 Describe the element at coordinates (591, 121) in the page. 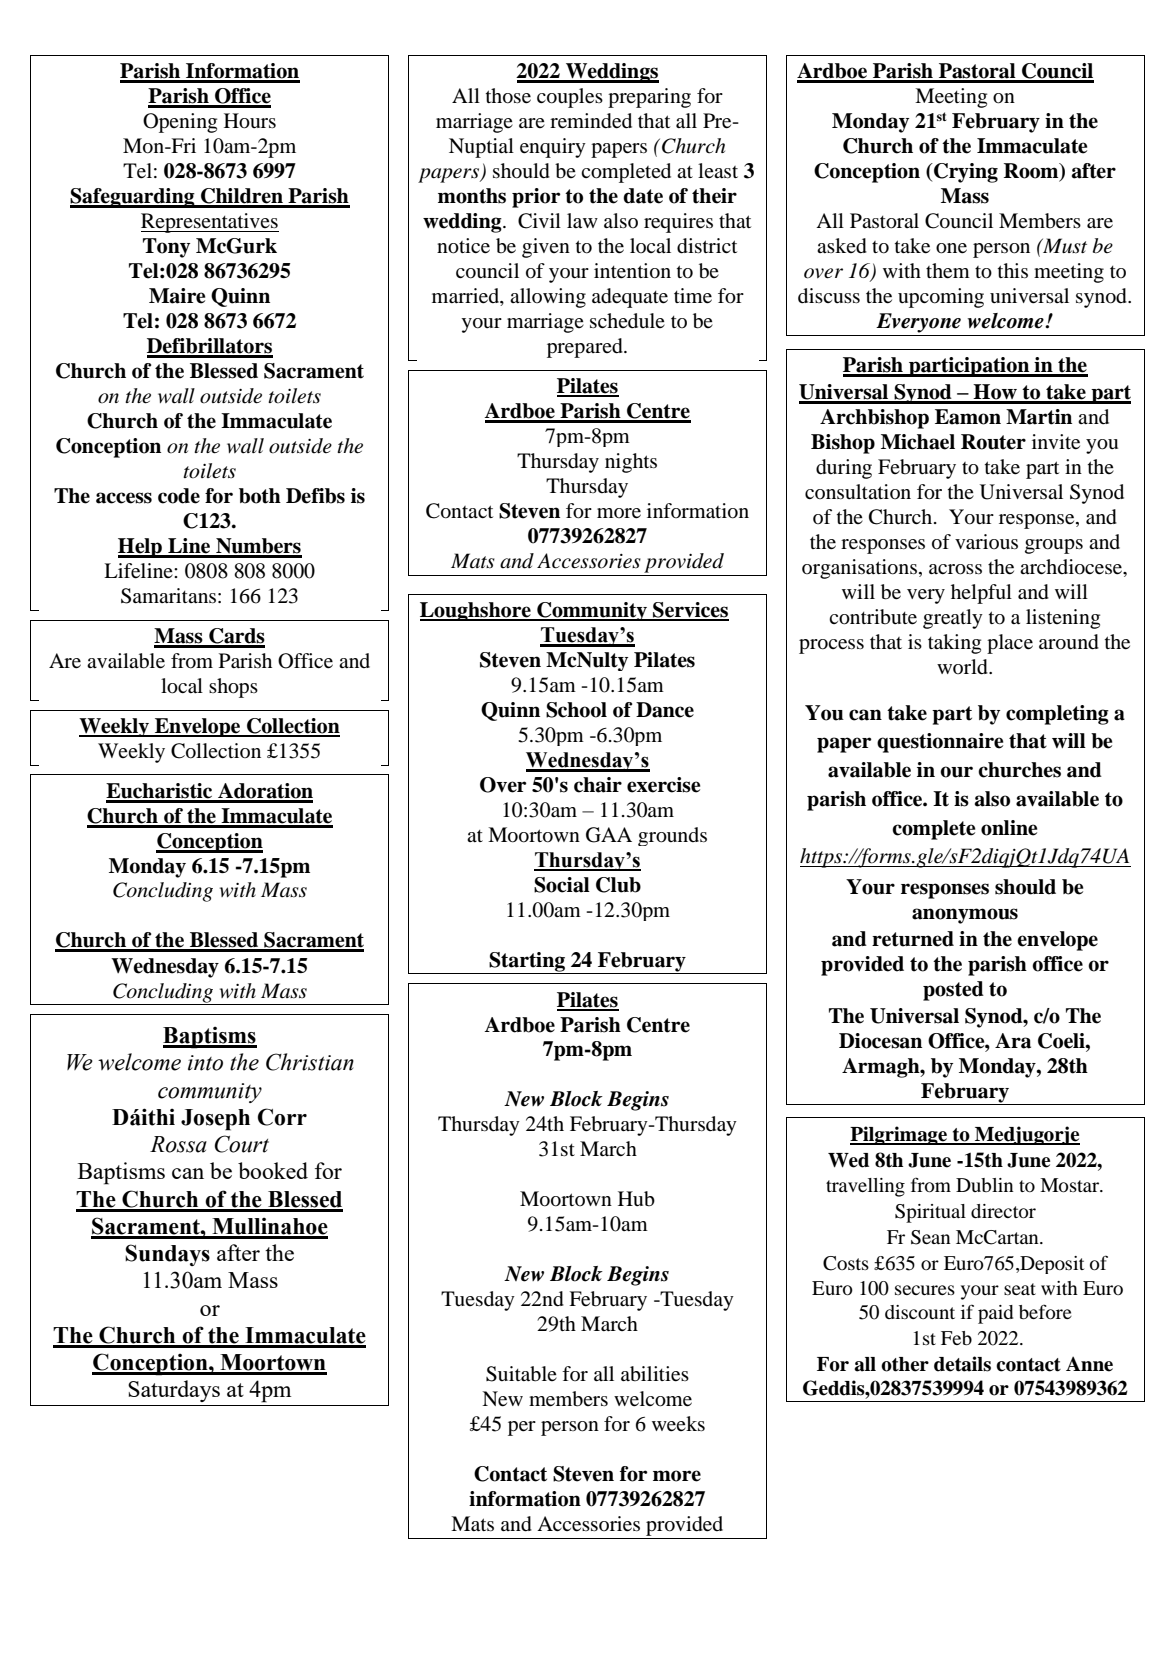

I see `reminded` at that location.
